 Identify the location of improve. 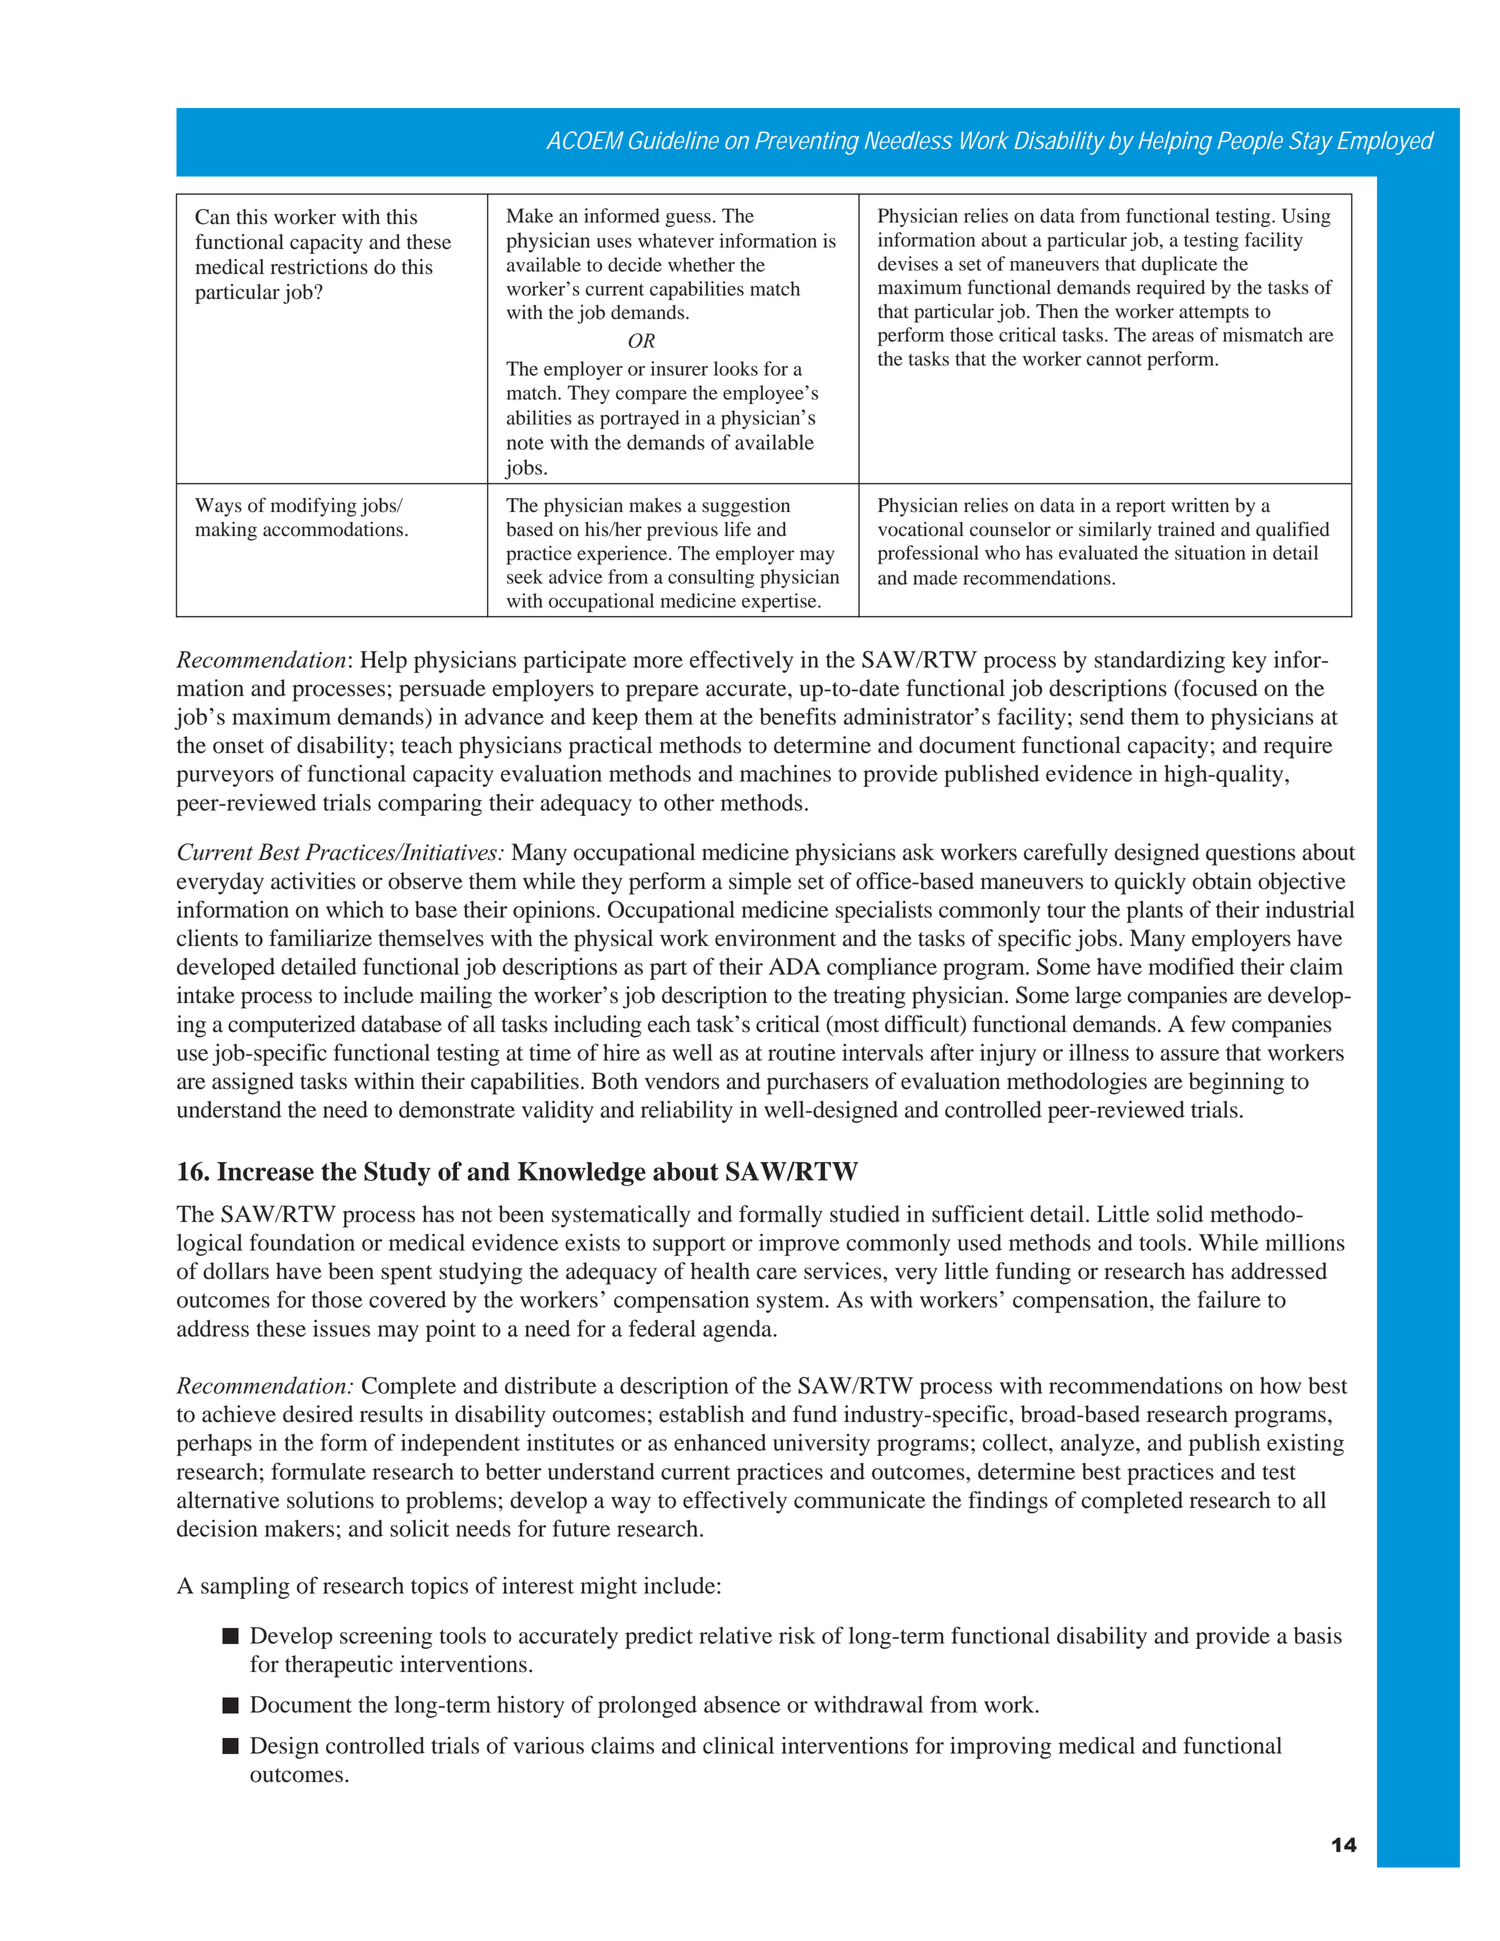
(799, 1244).
